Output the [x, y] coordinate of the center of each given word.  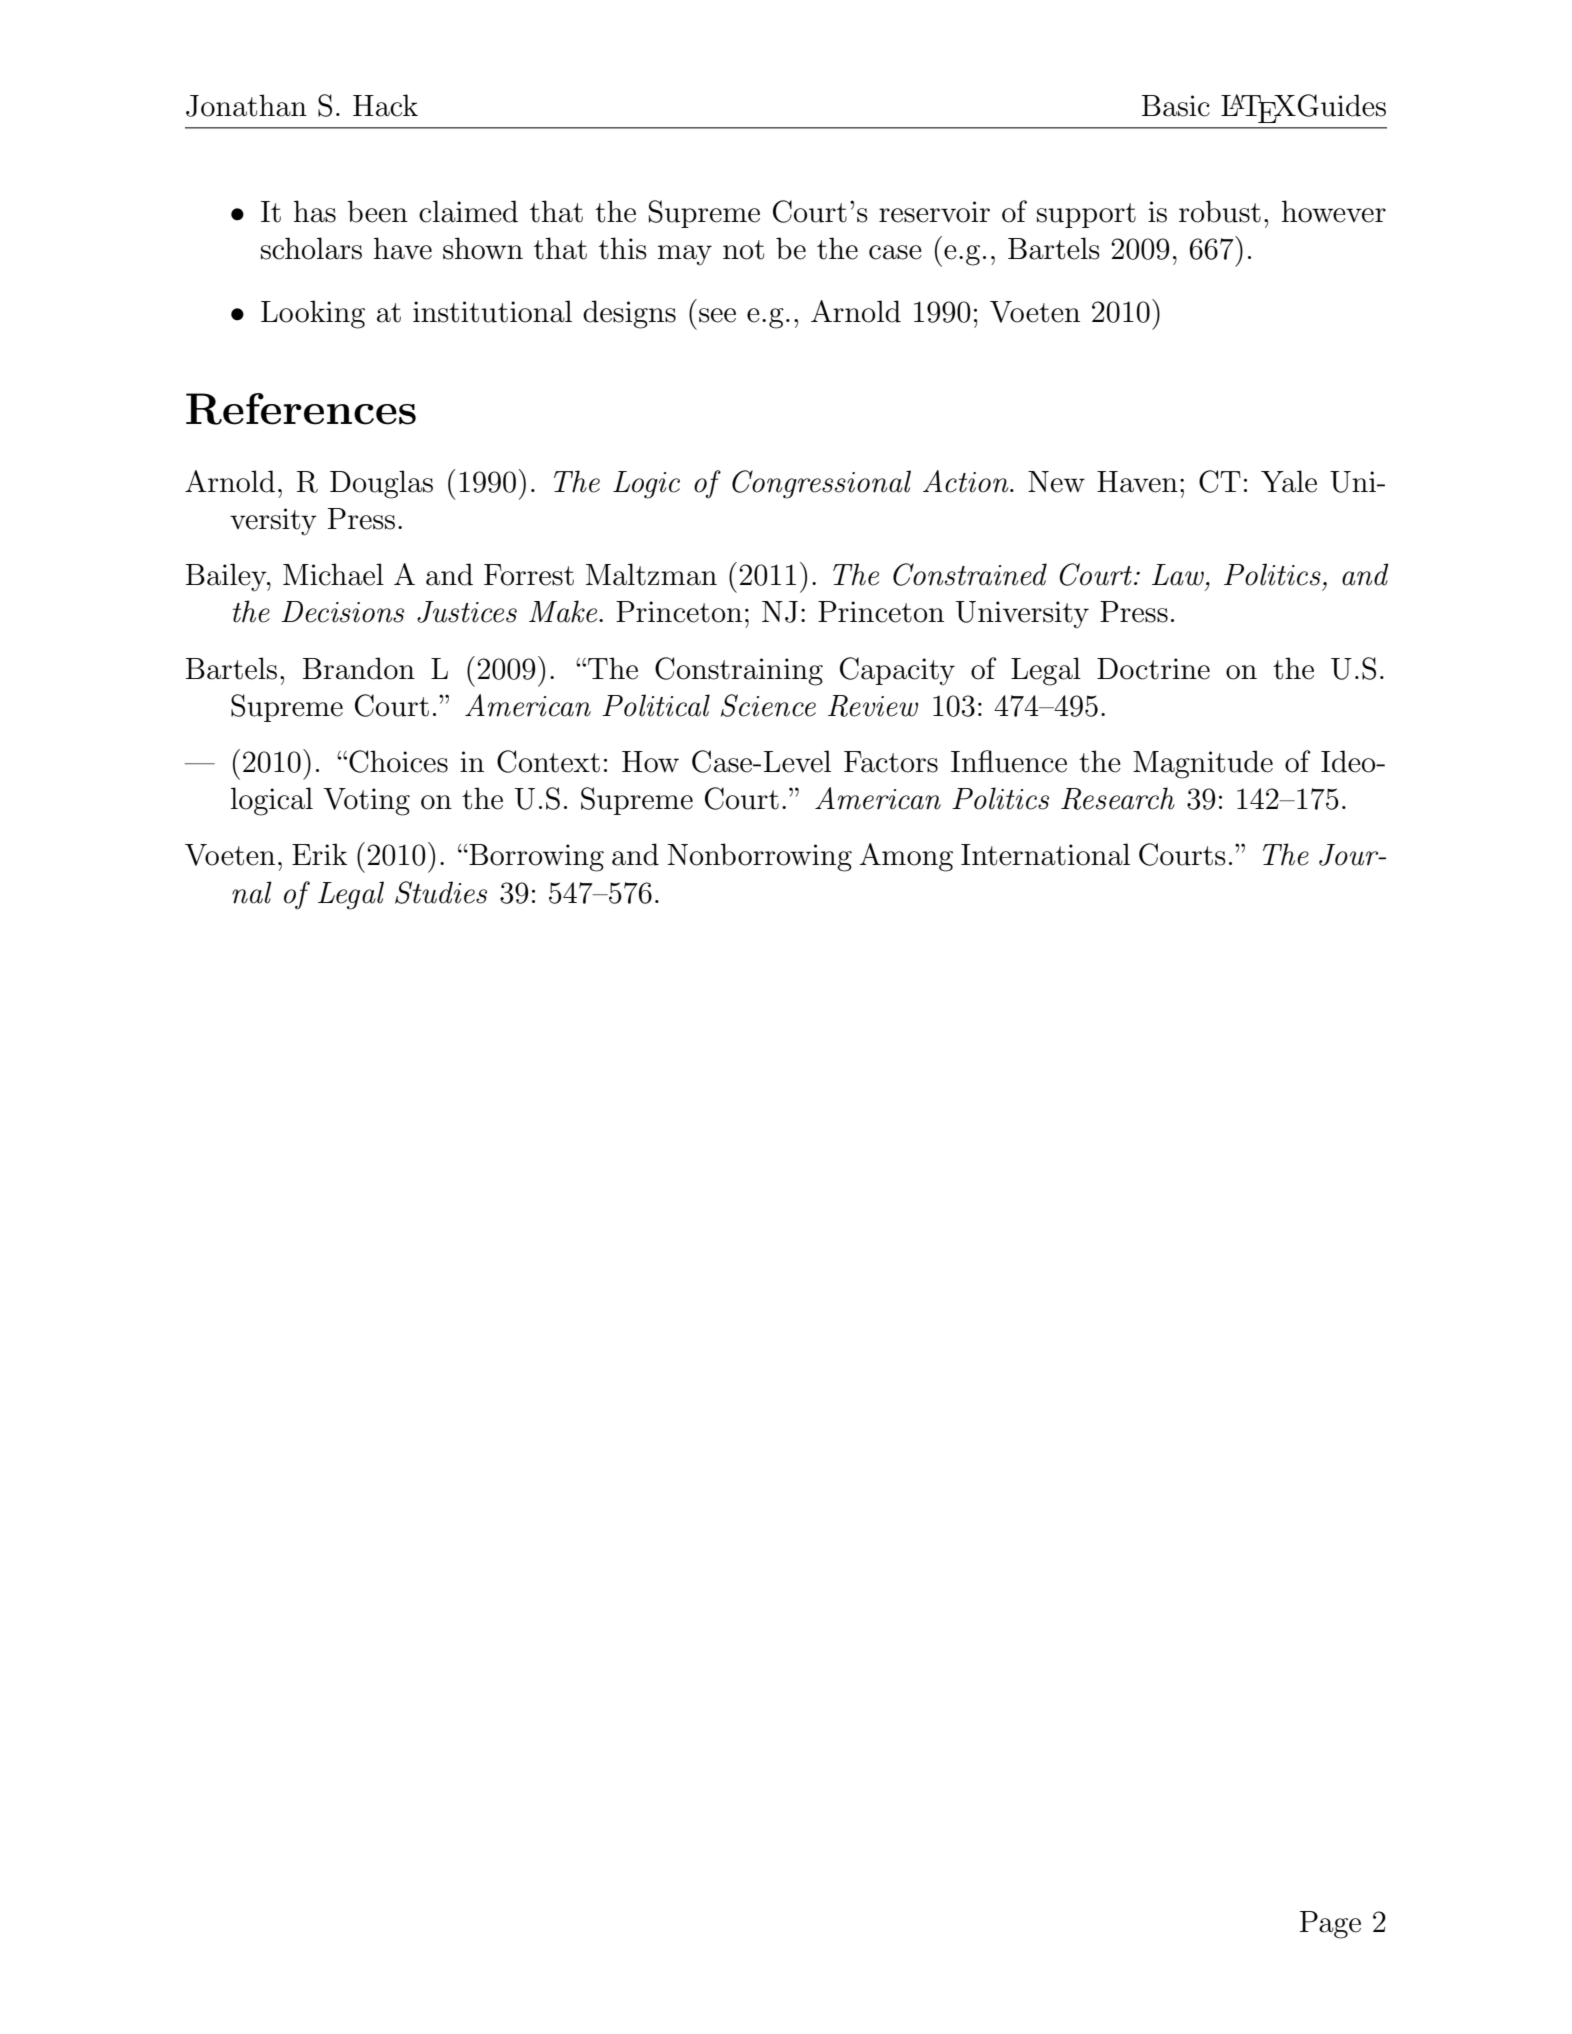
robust [1220, 211]
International [1045, 854]
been [377, 211]
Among [906, 857]
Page [1330, 1925]
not [743, 250]
